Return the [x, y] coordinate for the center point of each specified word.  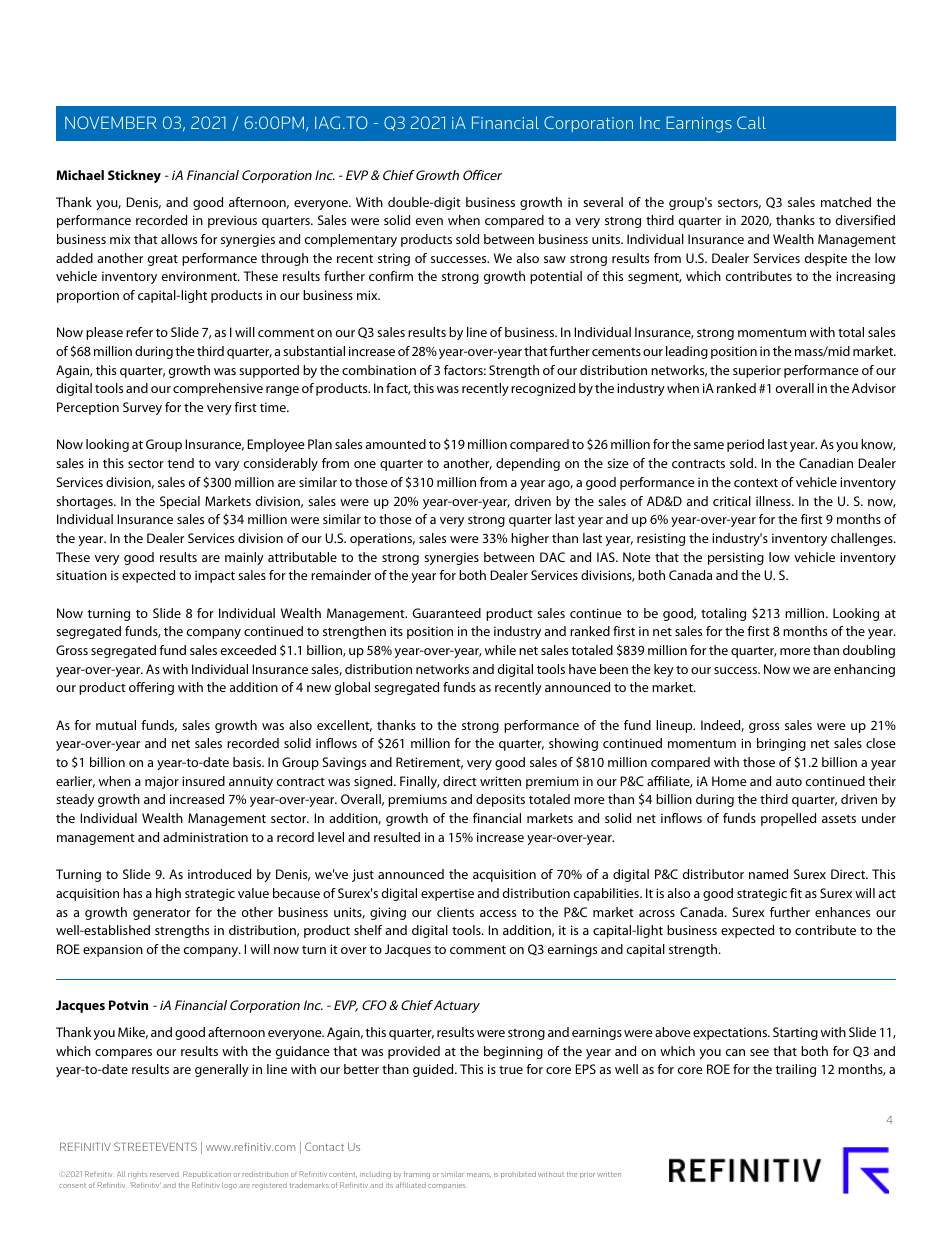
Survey [142, 408]
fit [796, 893]
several [603, 202]
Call [751, 122]
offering [151, 688]
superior [757, 371]
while [500, 650]
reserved [164, 1174]
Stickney [134, 176]
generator [162, 914]
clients [455, 912]
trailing [795, 1070]
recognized [543, 389]
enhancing [864, 670]
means [479, 1175]
